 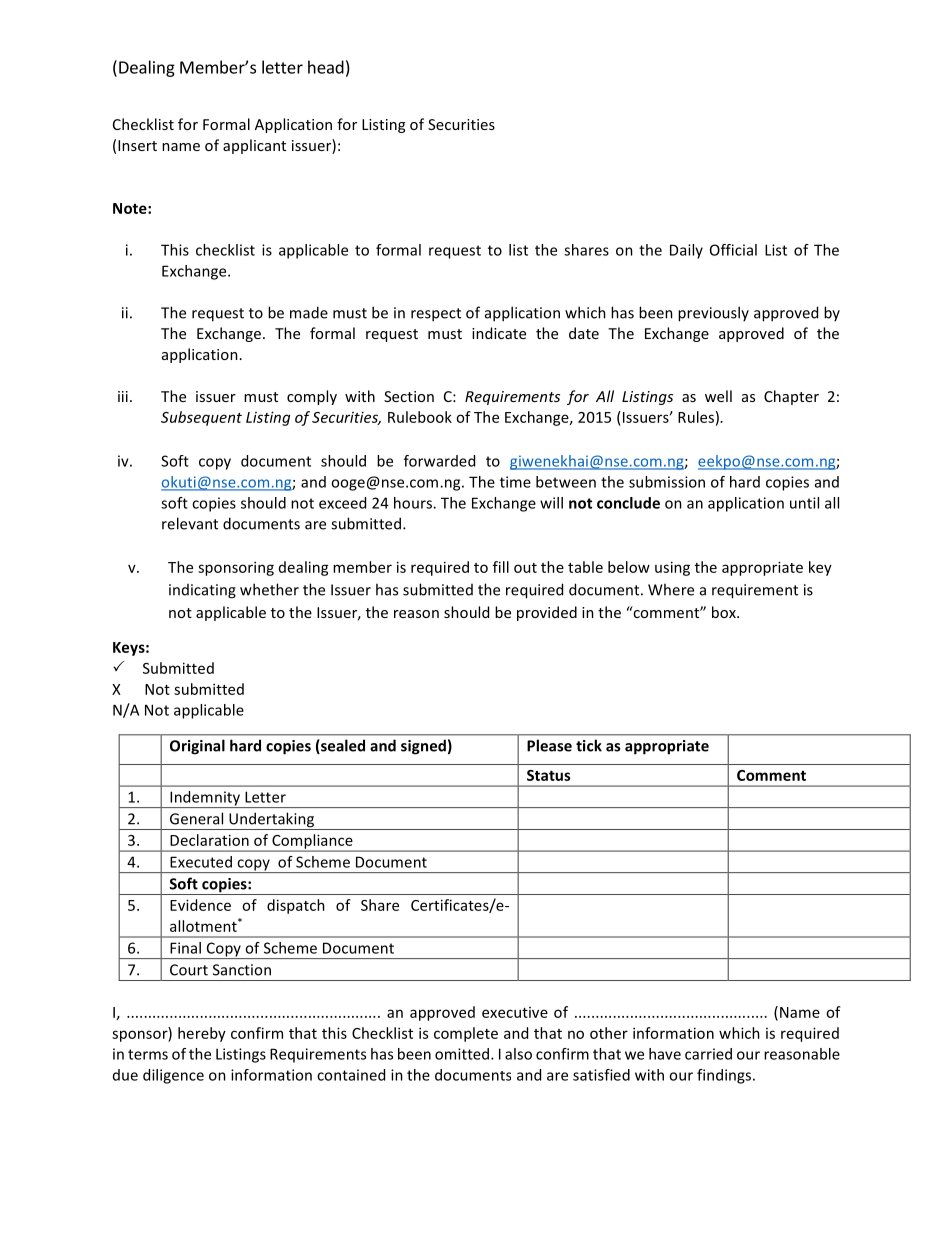 What do you see at coordinates (589, 745) in the document?
I see `tick` at bounding box center [589, 745].
